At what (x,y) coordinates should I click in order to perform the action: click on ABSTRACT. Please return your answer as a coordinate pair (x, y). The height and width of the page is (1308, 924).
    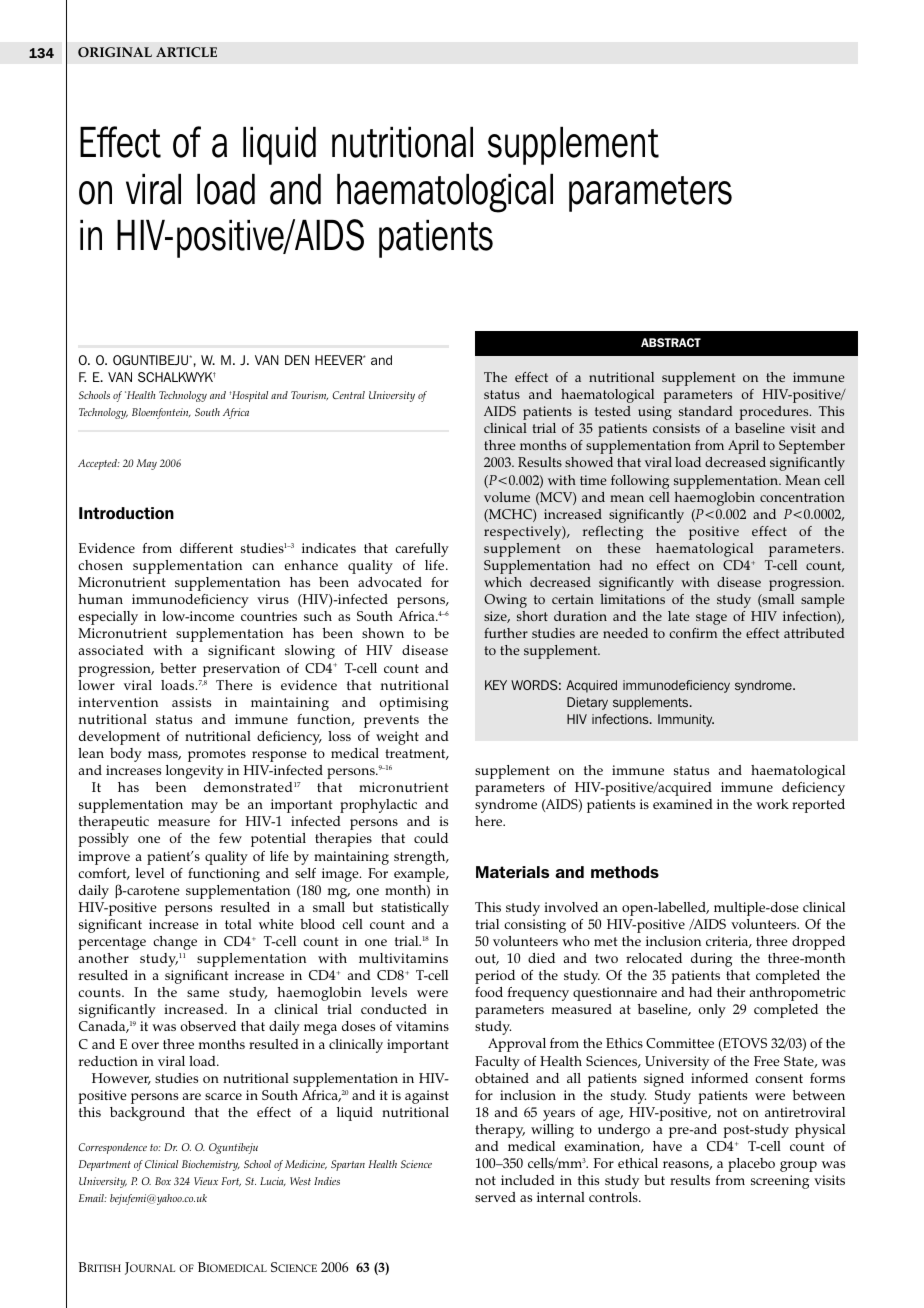
    Looking at the image, I should click on (671, 342).
